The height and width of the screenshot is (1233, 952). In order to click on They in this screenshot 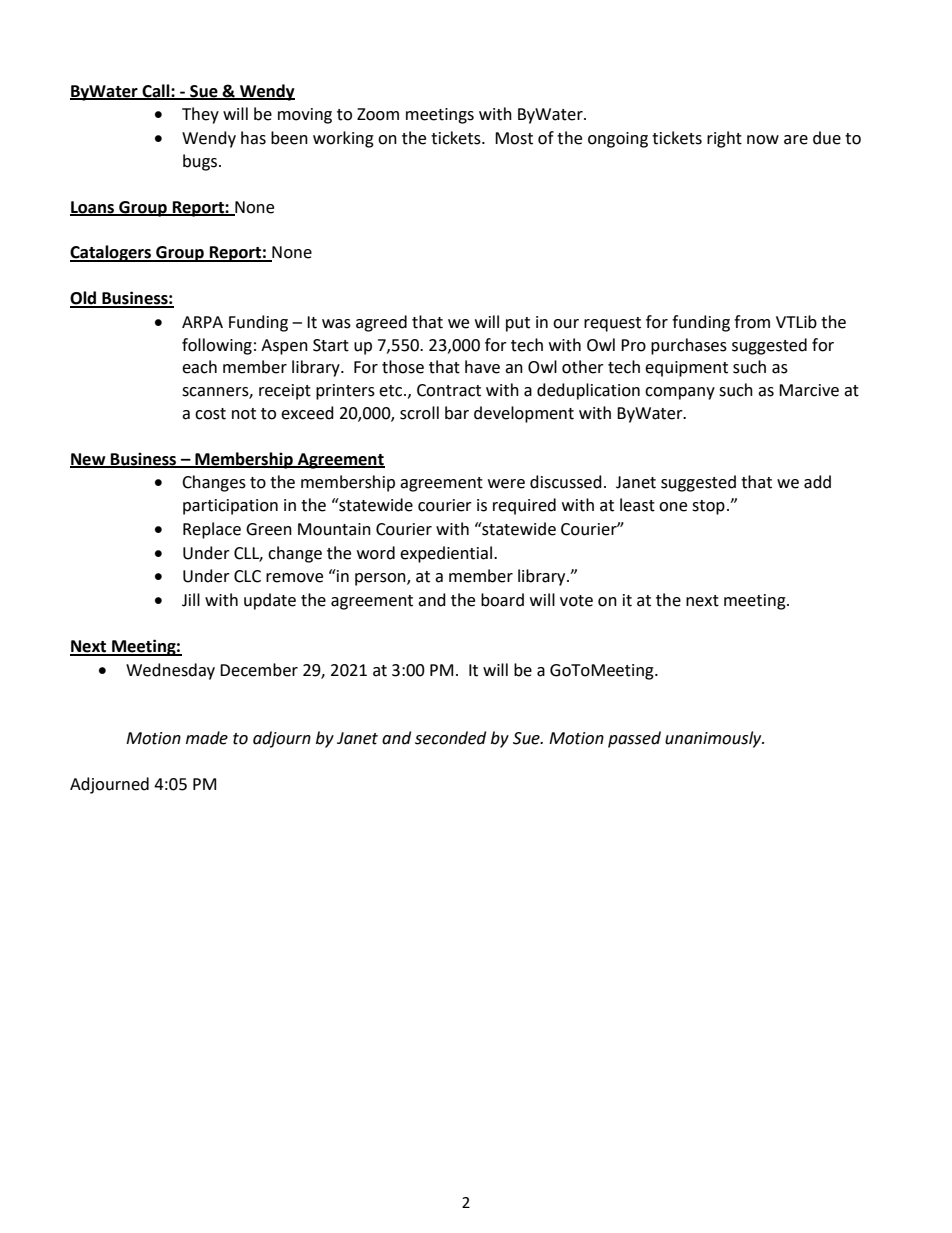, I will do `click(200, 115)`.
